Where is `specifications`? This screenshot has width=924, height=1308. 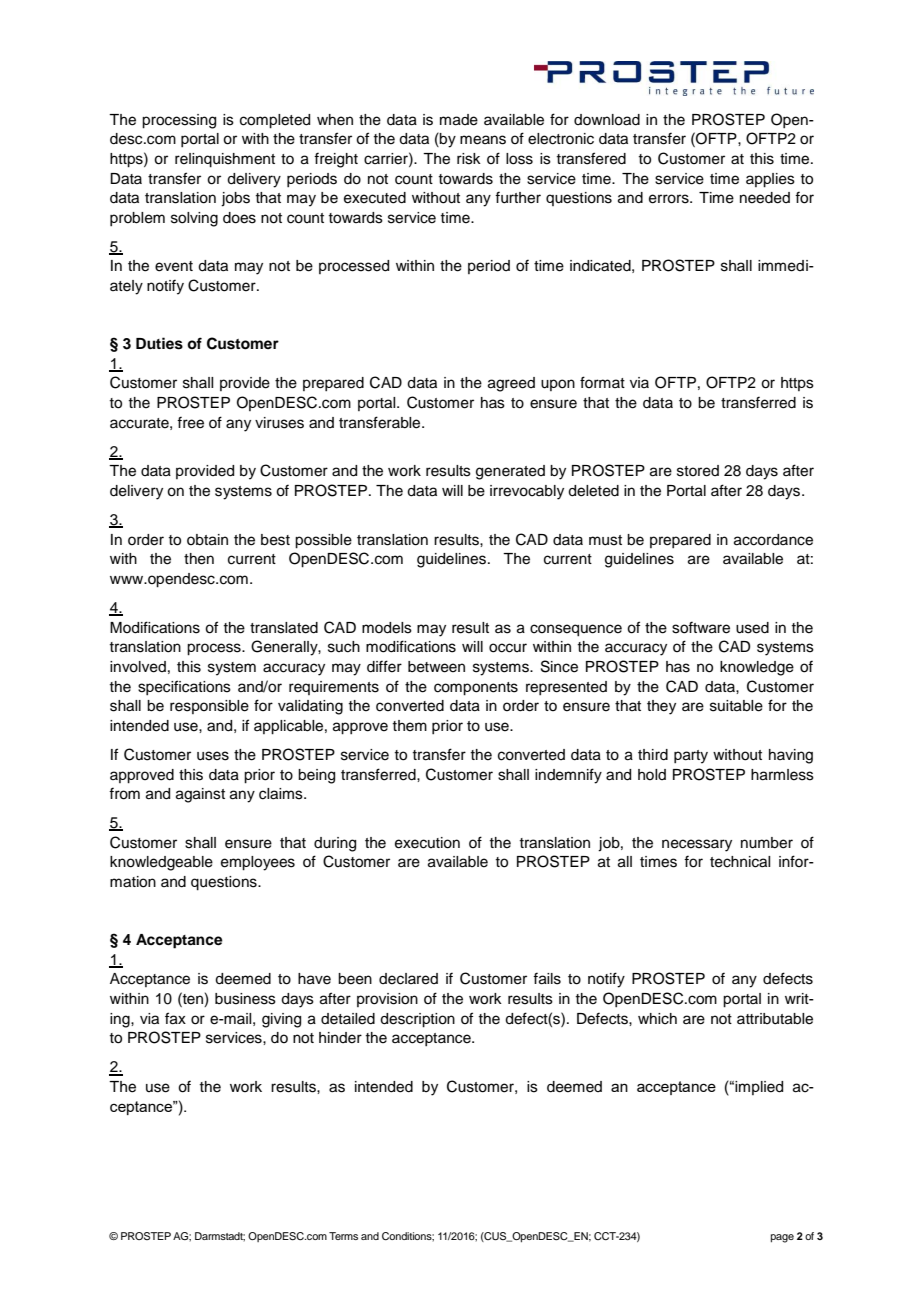
specifications is located at coordinates (184, 687).
